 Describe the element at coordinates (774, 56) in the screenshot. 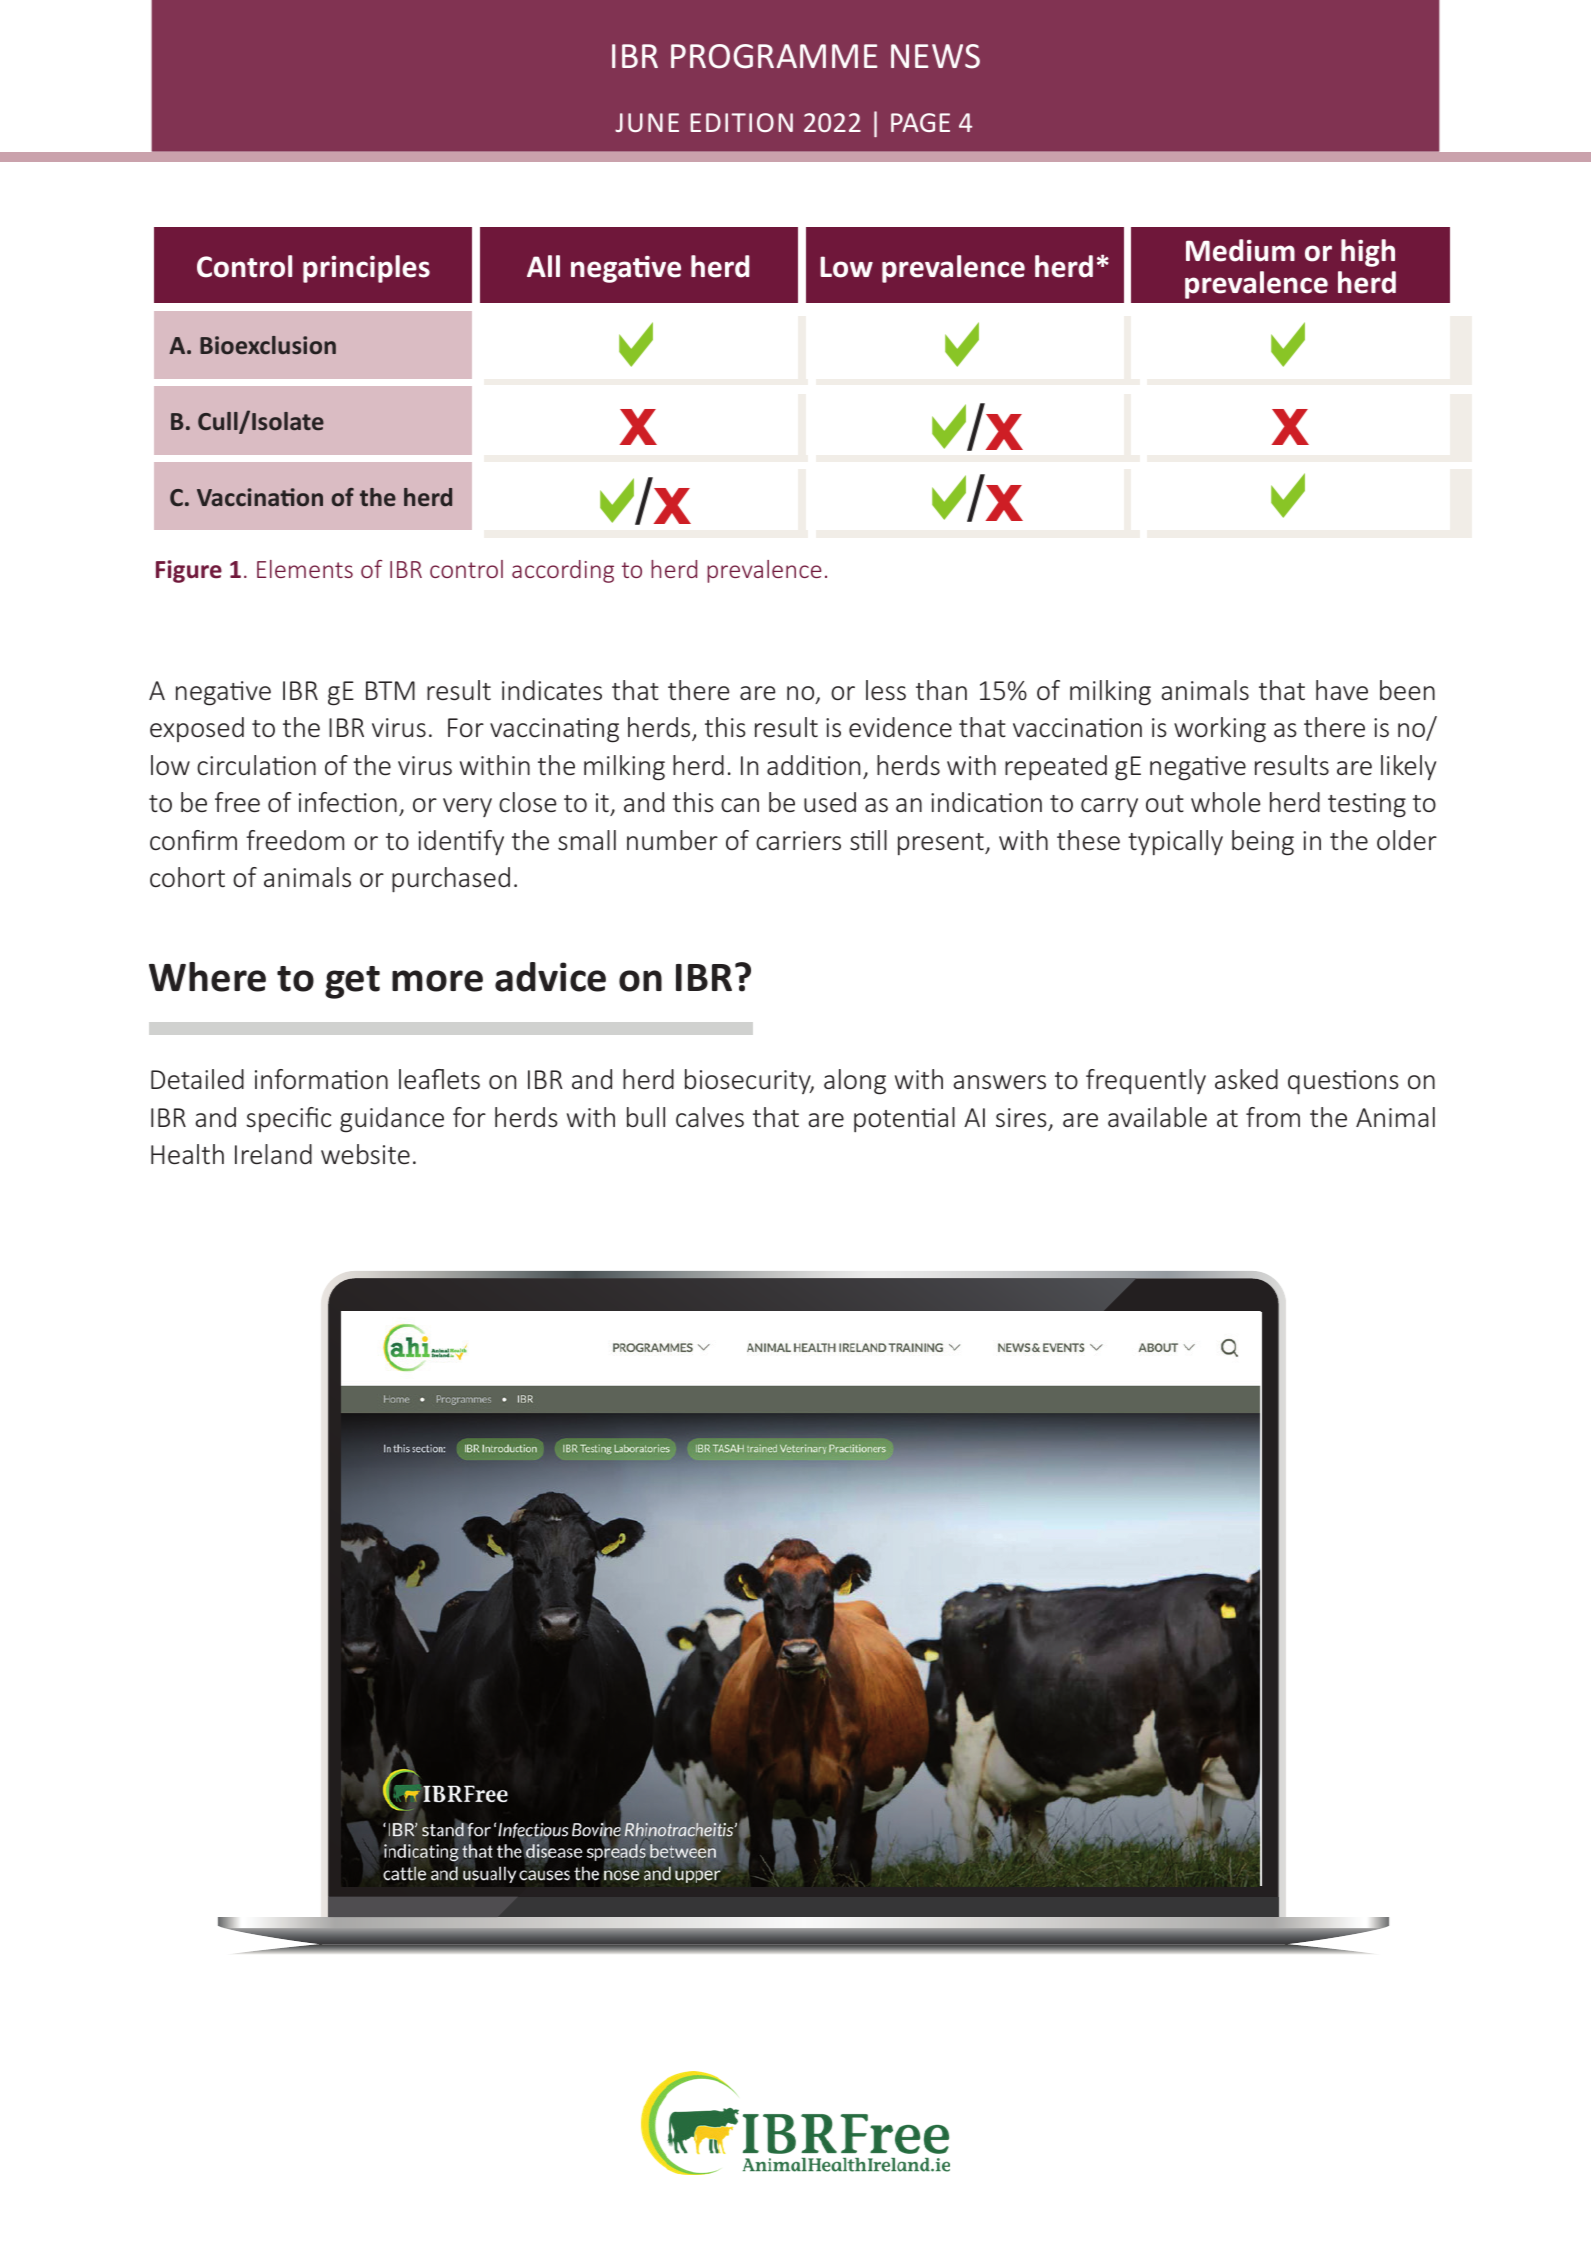

I see `PROGRAMME` at that location.
